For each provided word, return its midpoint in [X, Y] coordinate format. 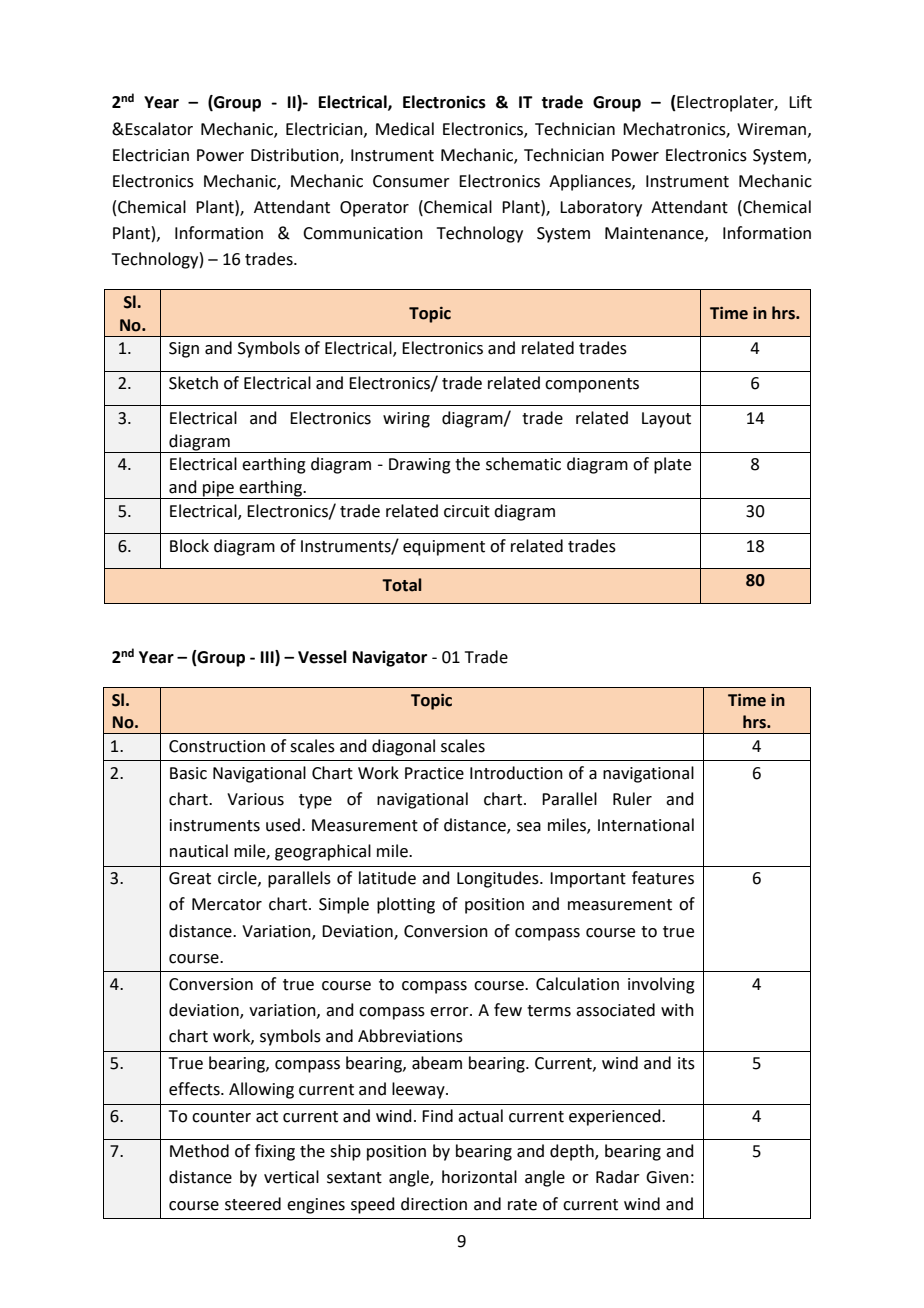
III [268, 658]
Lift [800, 102]
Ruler [632, 799]
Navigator [390, 659]
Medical [405, 129]
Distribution [296, 155]
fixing [275, 1152]
